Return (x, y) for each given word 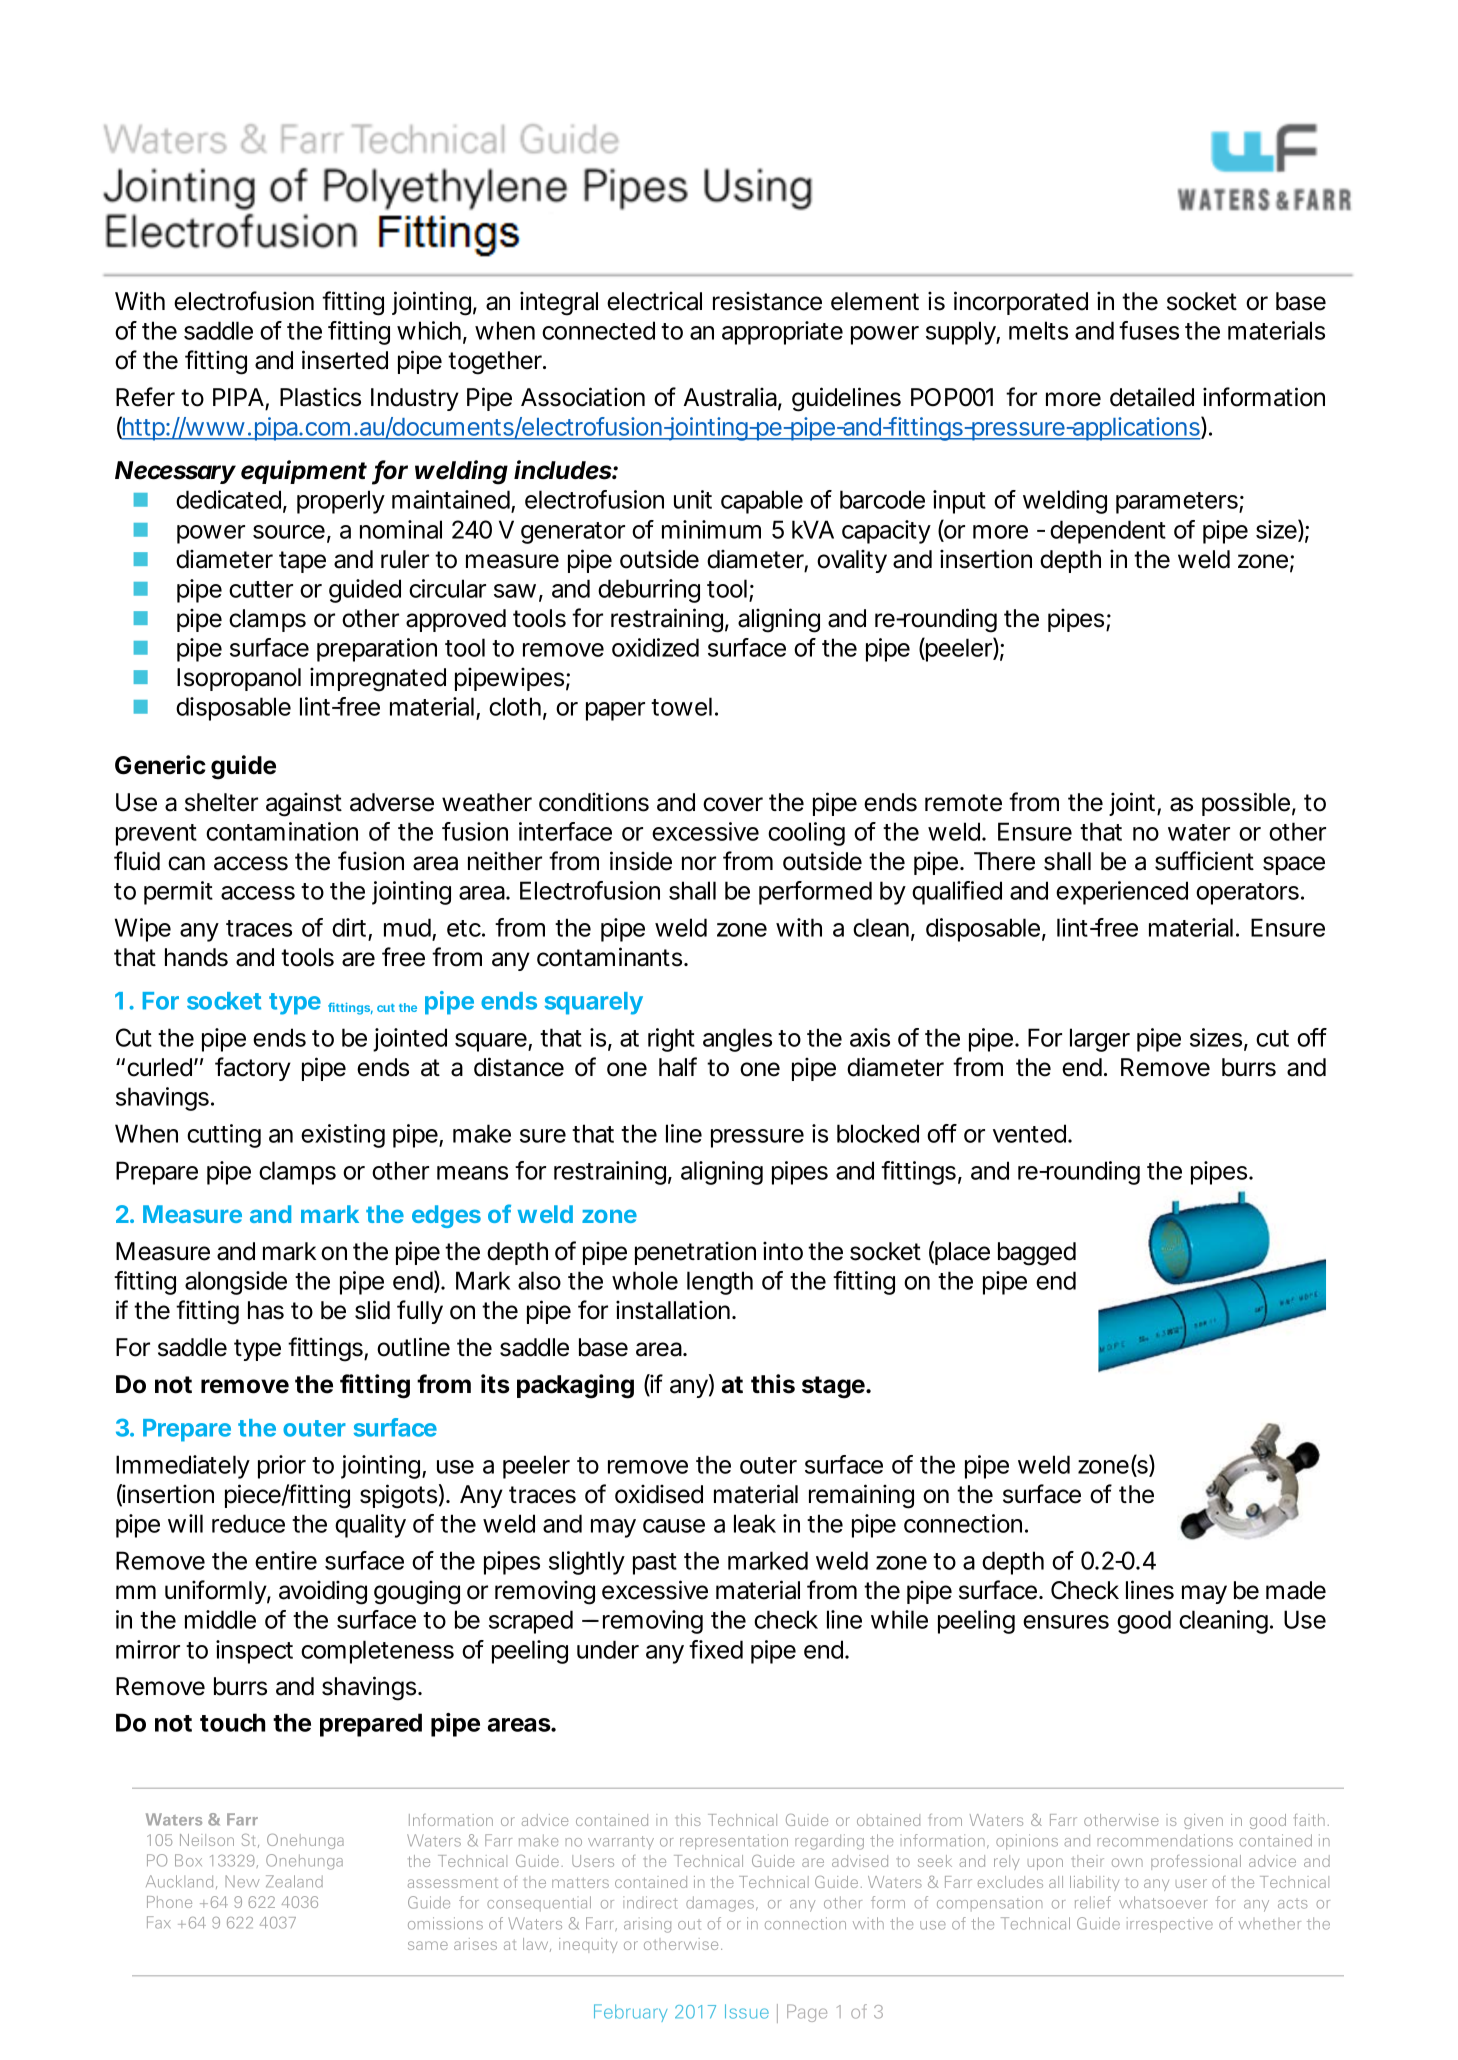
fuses (1149, 330)
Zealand (294, 1881)
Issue (747, 2011)
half (678, 1067)
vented (1029, 1133)
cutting (224, 1136)
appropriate (782, 333)
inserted (345, 360)
